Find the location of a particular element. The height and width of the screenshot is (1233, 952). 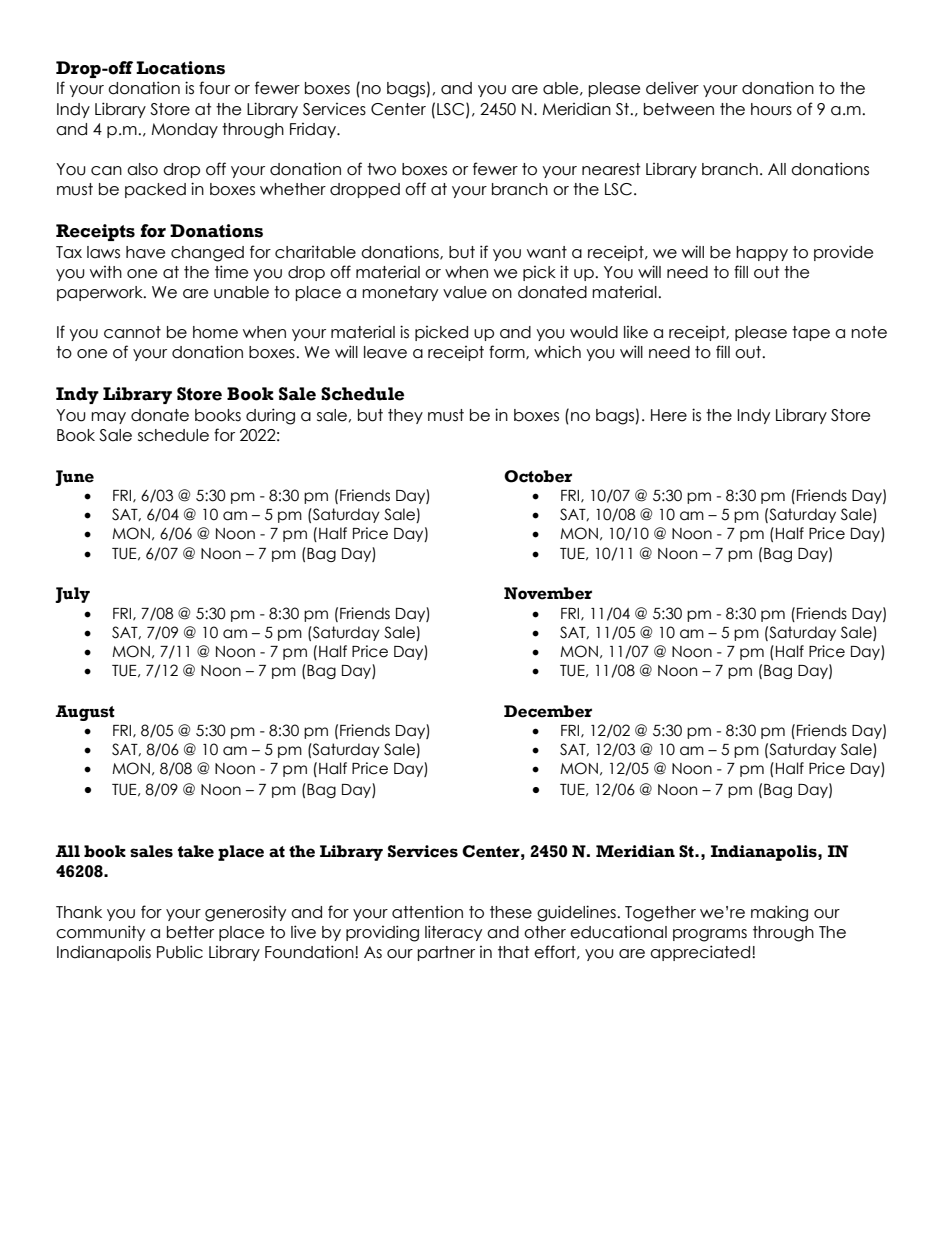

October is located at coordinates (538, 476).
